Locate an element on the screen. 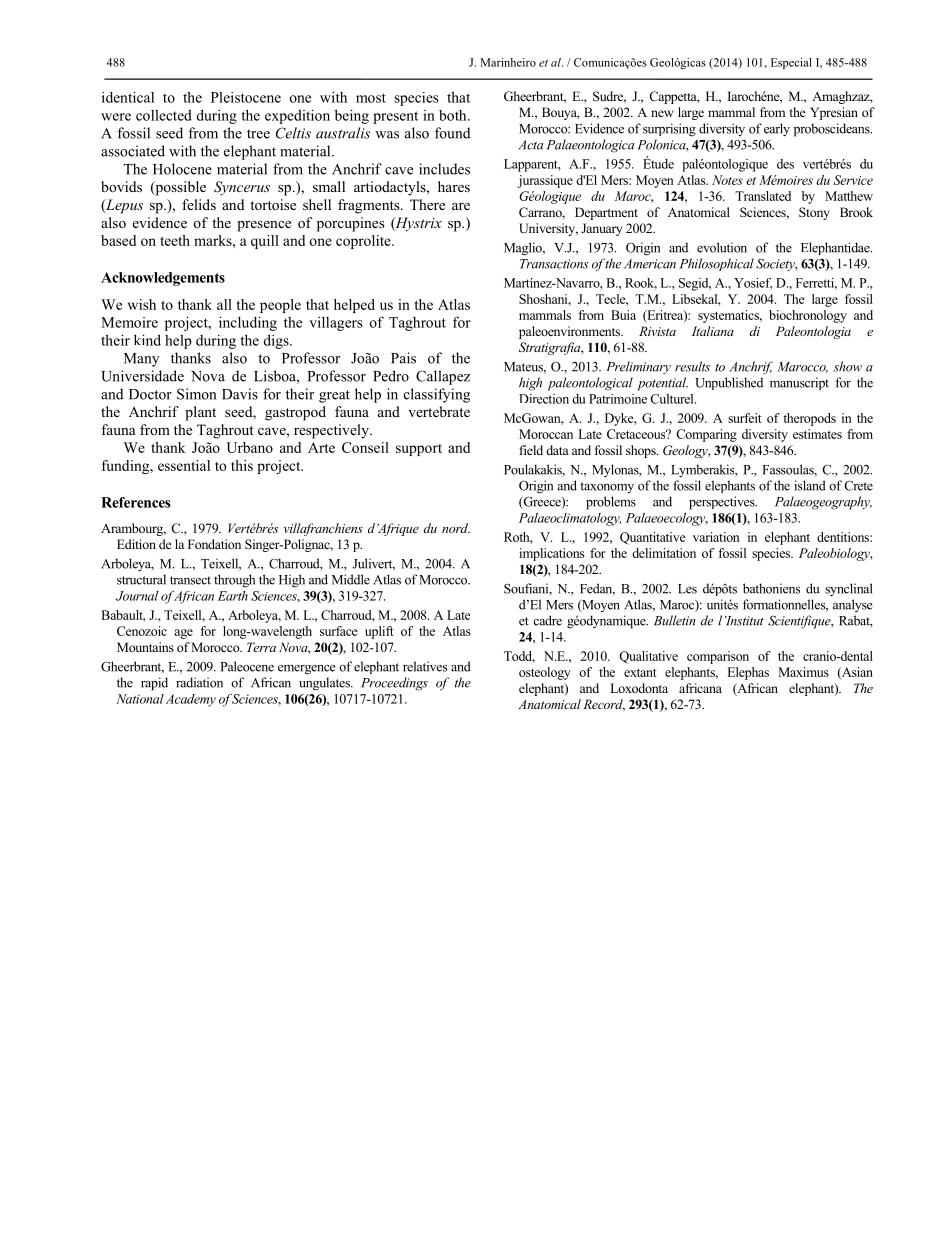 The height and width of the screenshot is (1233, 952). presence is located at coordinates (264, 226).
